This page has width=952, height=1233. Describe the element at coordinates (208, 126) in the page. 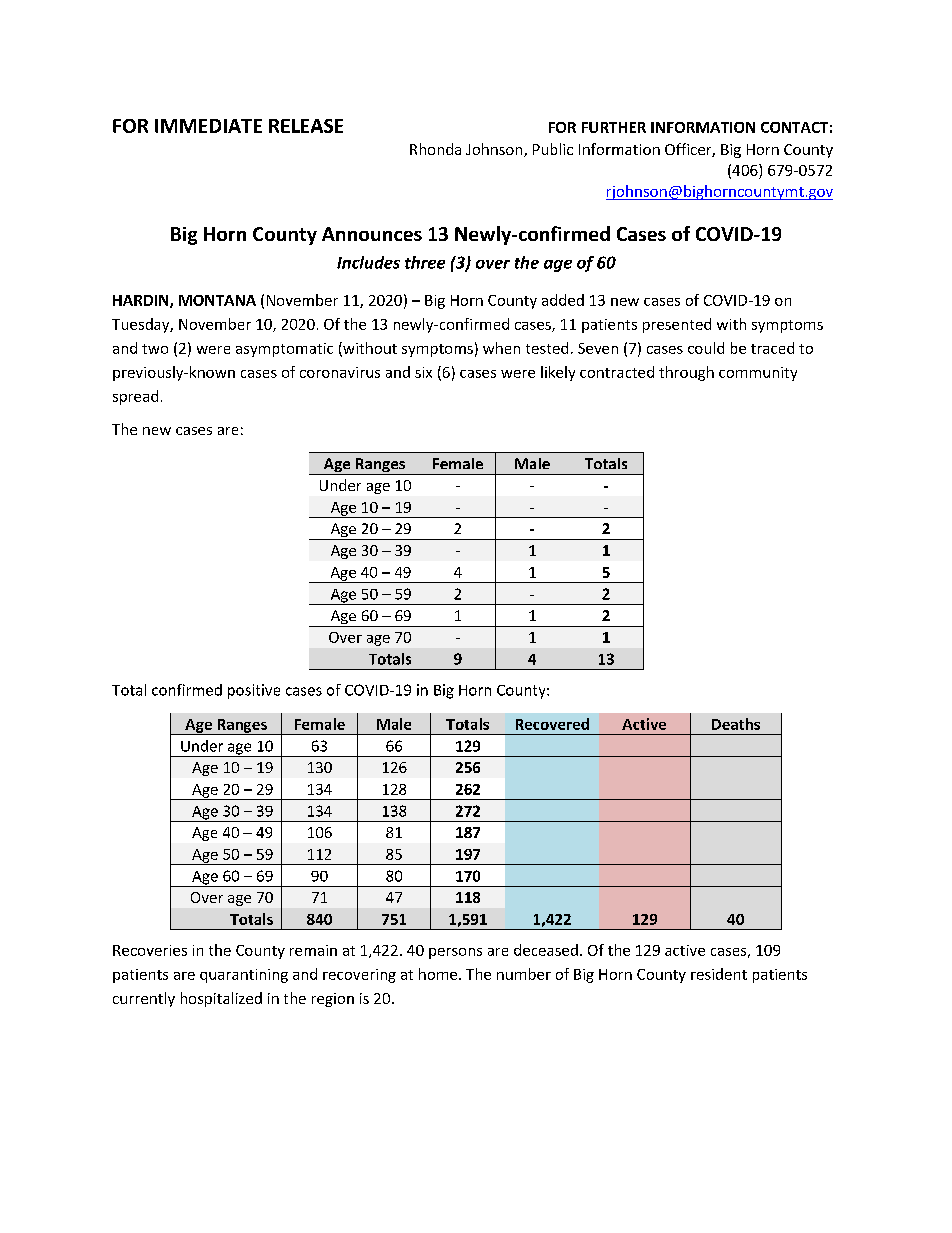

I see `IMMEDIATE` at that location.
